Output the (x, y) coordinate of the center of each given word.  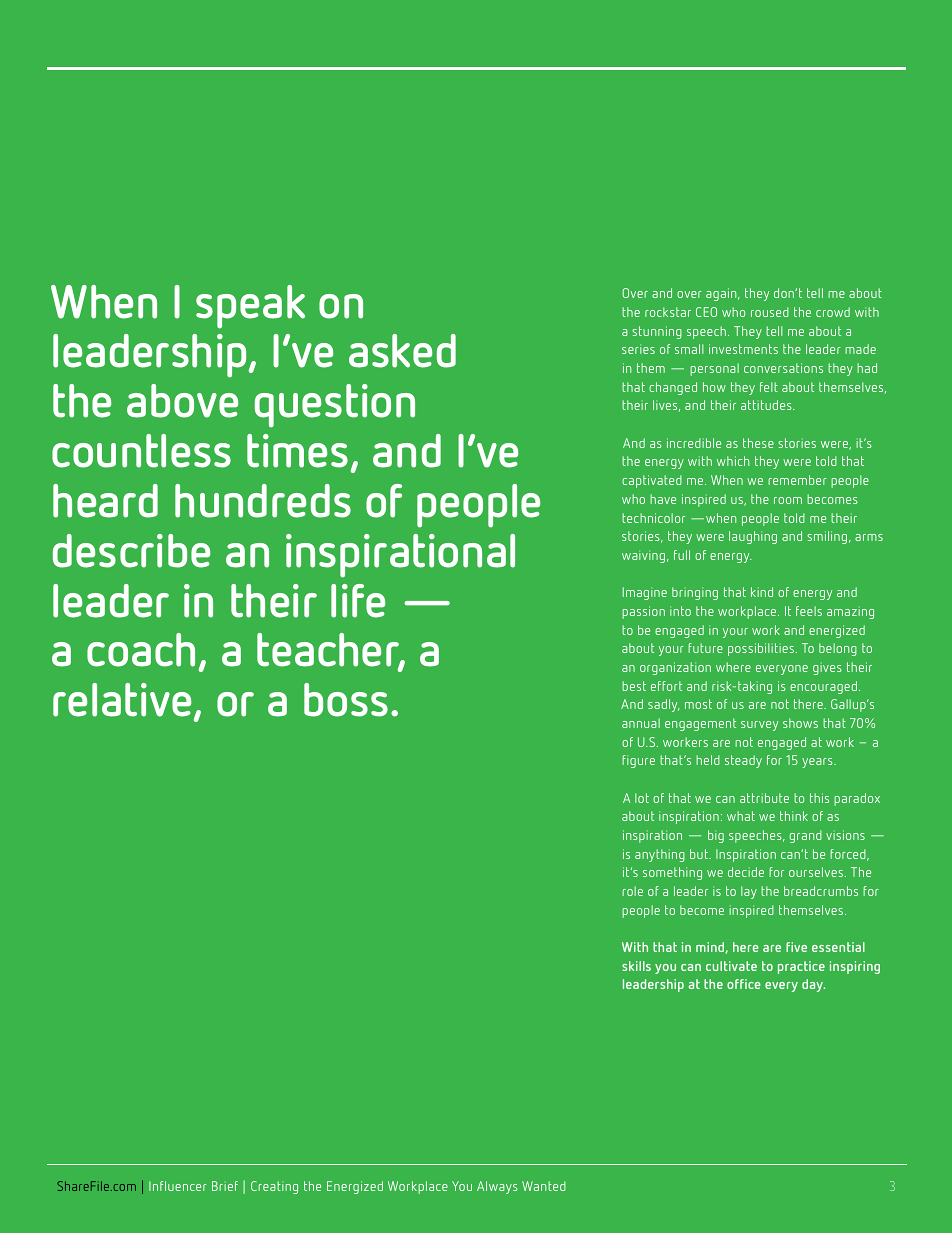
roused (770, 312)
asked (402, 351)
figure (638, 761)
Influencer (178, 1186)
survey (759, 726)
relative (122, 700)
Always (497, 1187)
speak (250, 307)
